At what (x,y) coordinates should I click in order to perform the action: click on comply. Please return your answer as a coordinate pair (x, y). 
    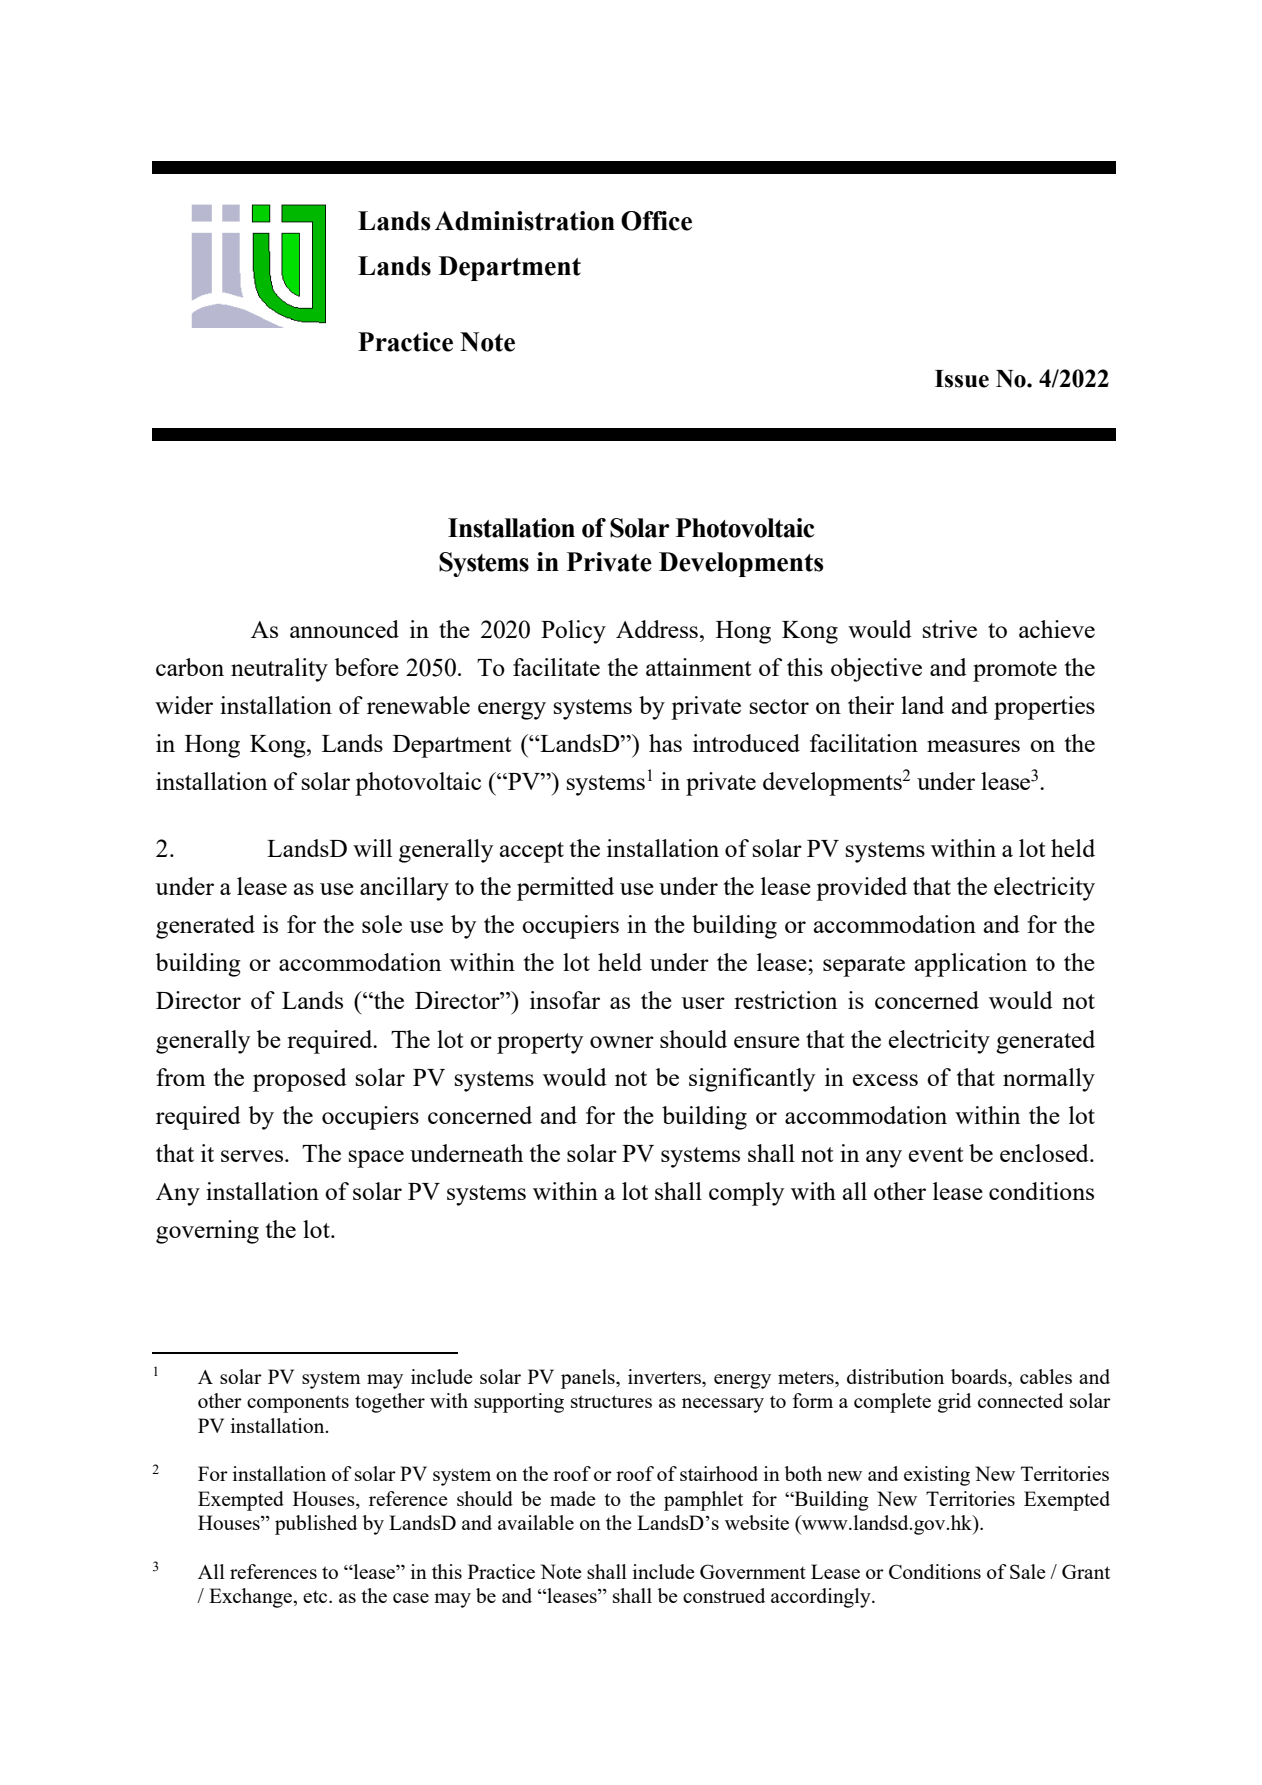
    Looking at the image, I should click on (746, 1194).
